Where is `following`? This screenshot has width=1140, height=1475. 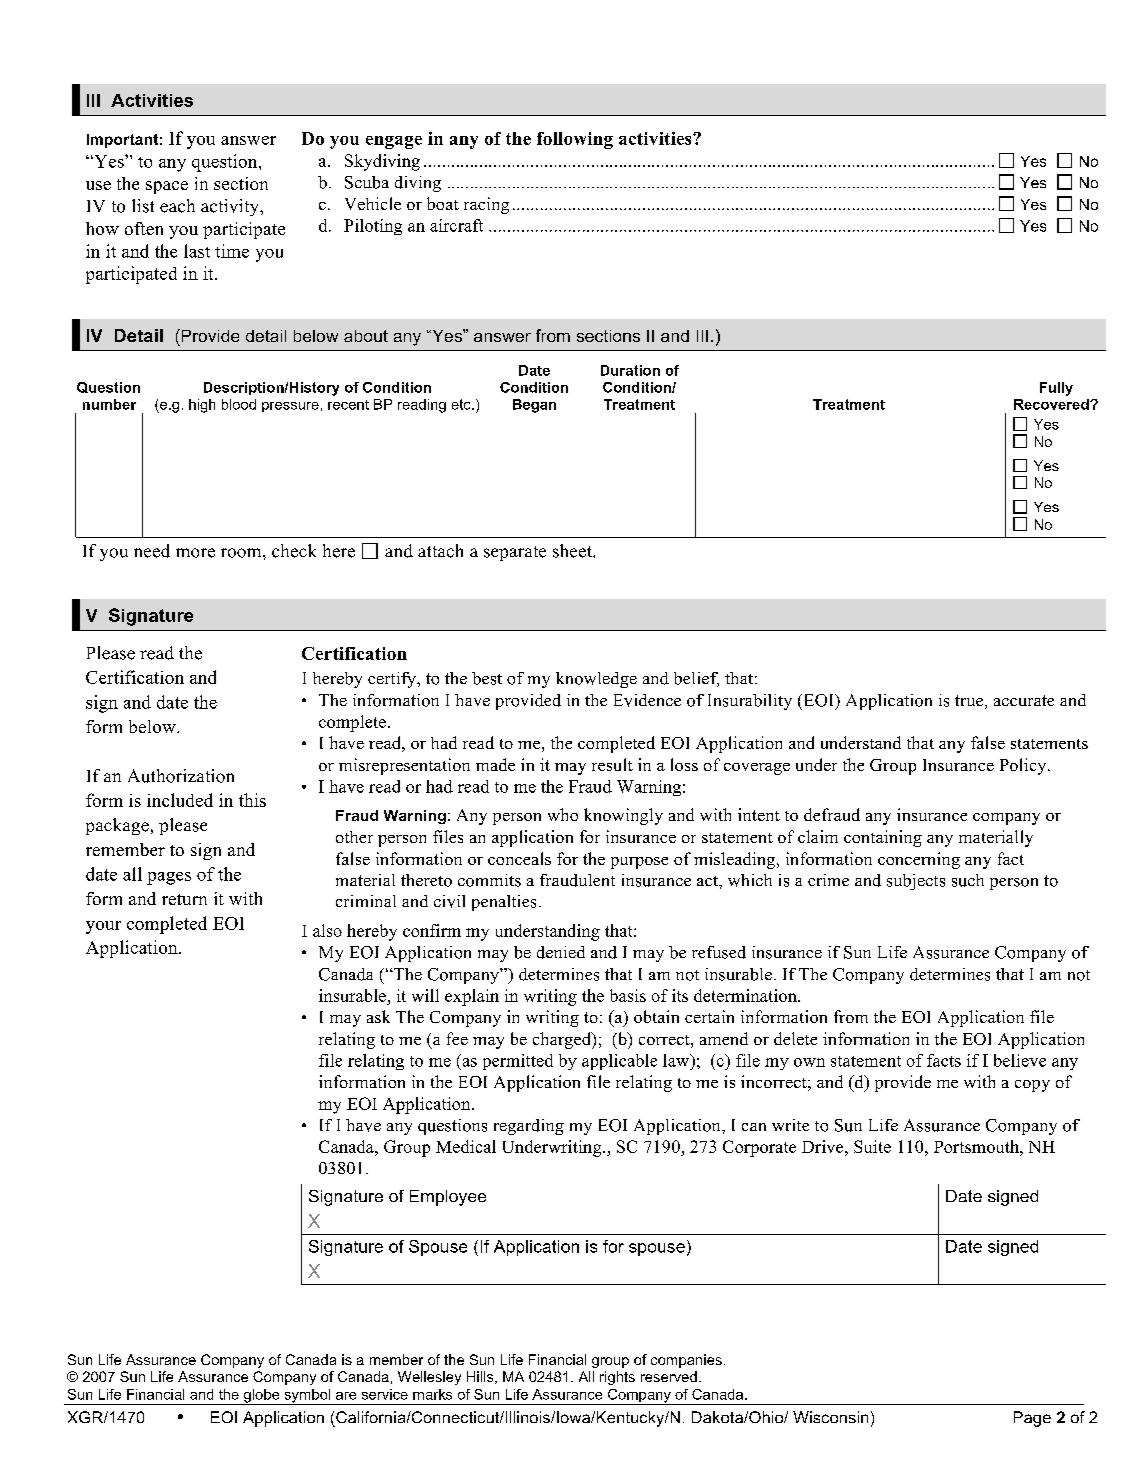 following is located at coordinates (575, 140).
